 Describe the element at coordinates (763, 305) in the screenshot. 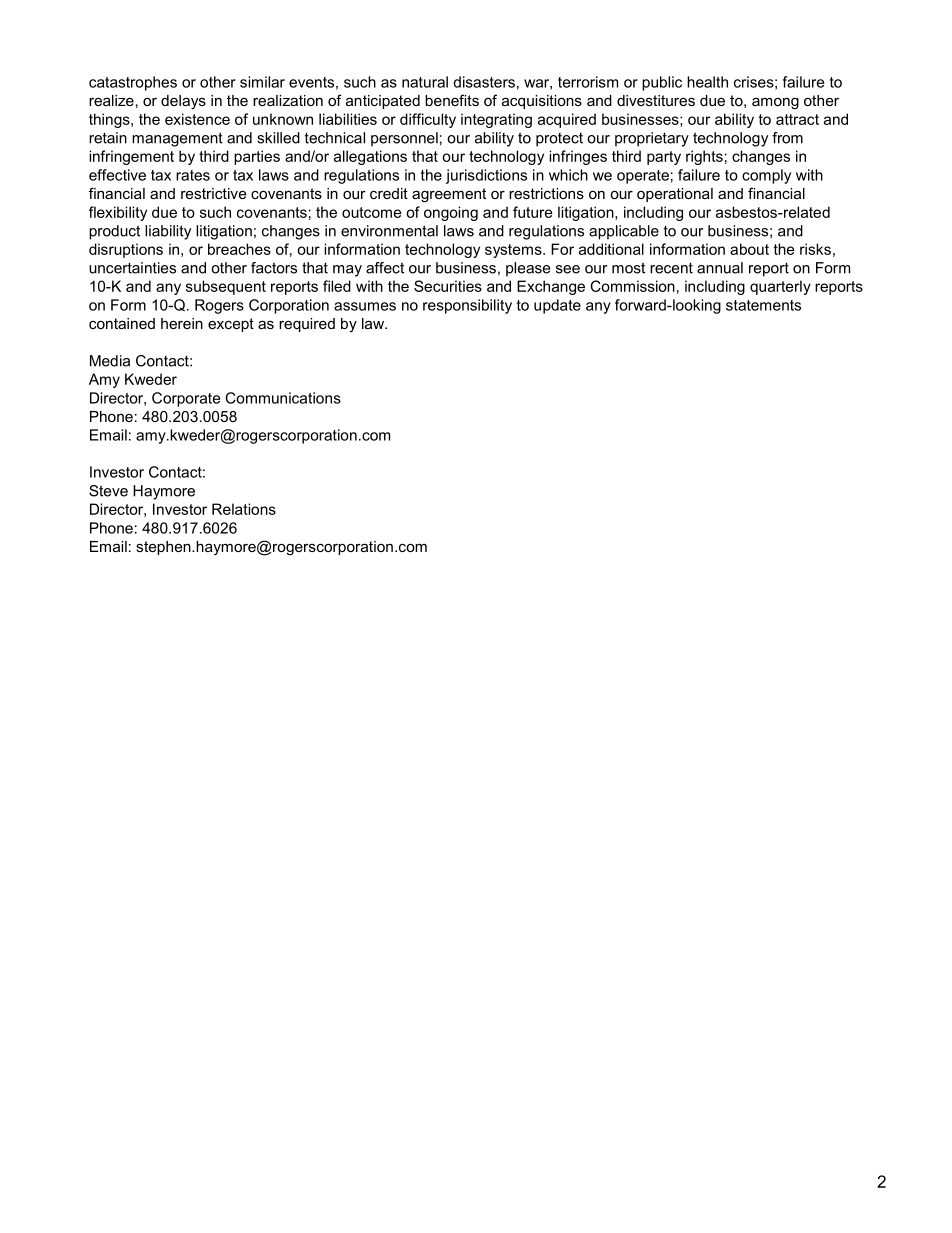

I see `statements` at that location.
